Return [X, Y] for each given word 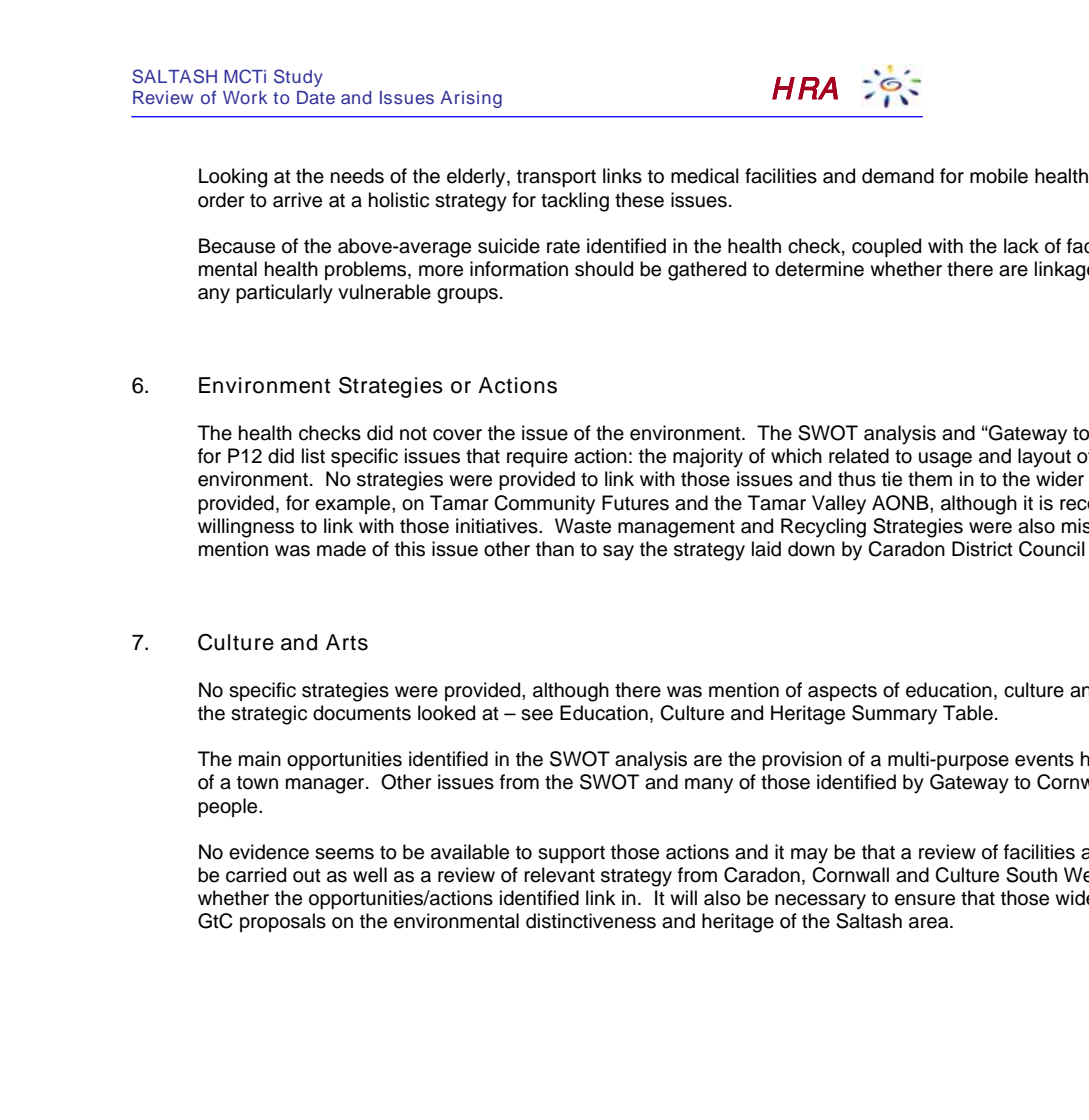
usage [945, 460]
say [618, 553]
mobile [999, 176]
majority [708, 458]
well [370, 875]
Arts [347, 642]
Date [316, 97]
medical [705, 176]
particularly [284, 294]
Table [968, 713]
